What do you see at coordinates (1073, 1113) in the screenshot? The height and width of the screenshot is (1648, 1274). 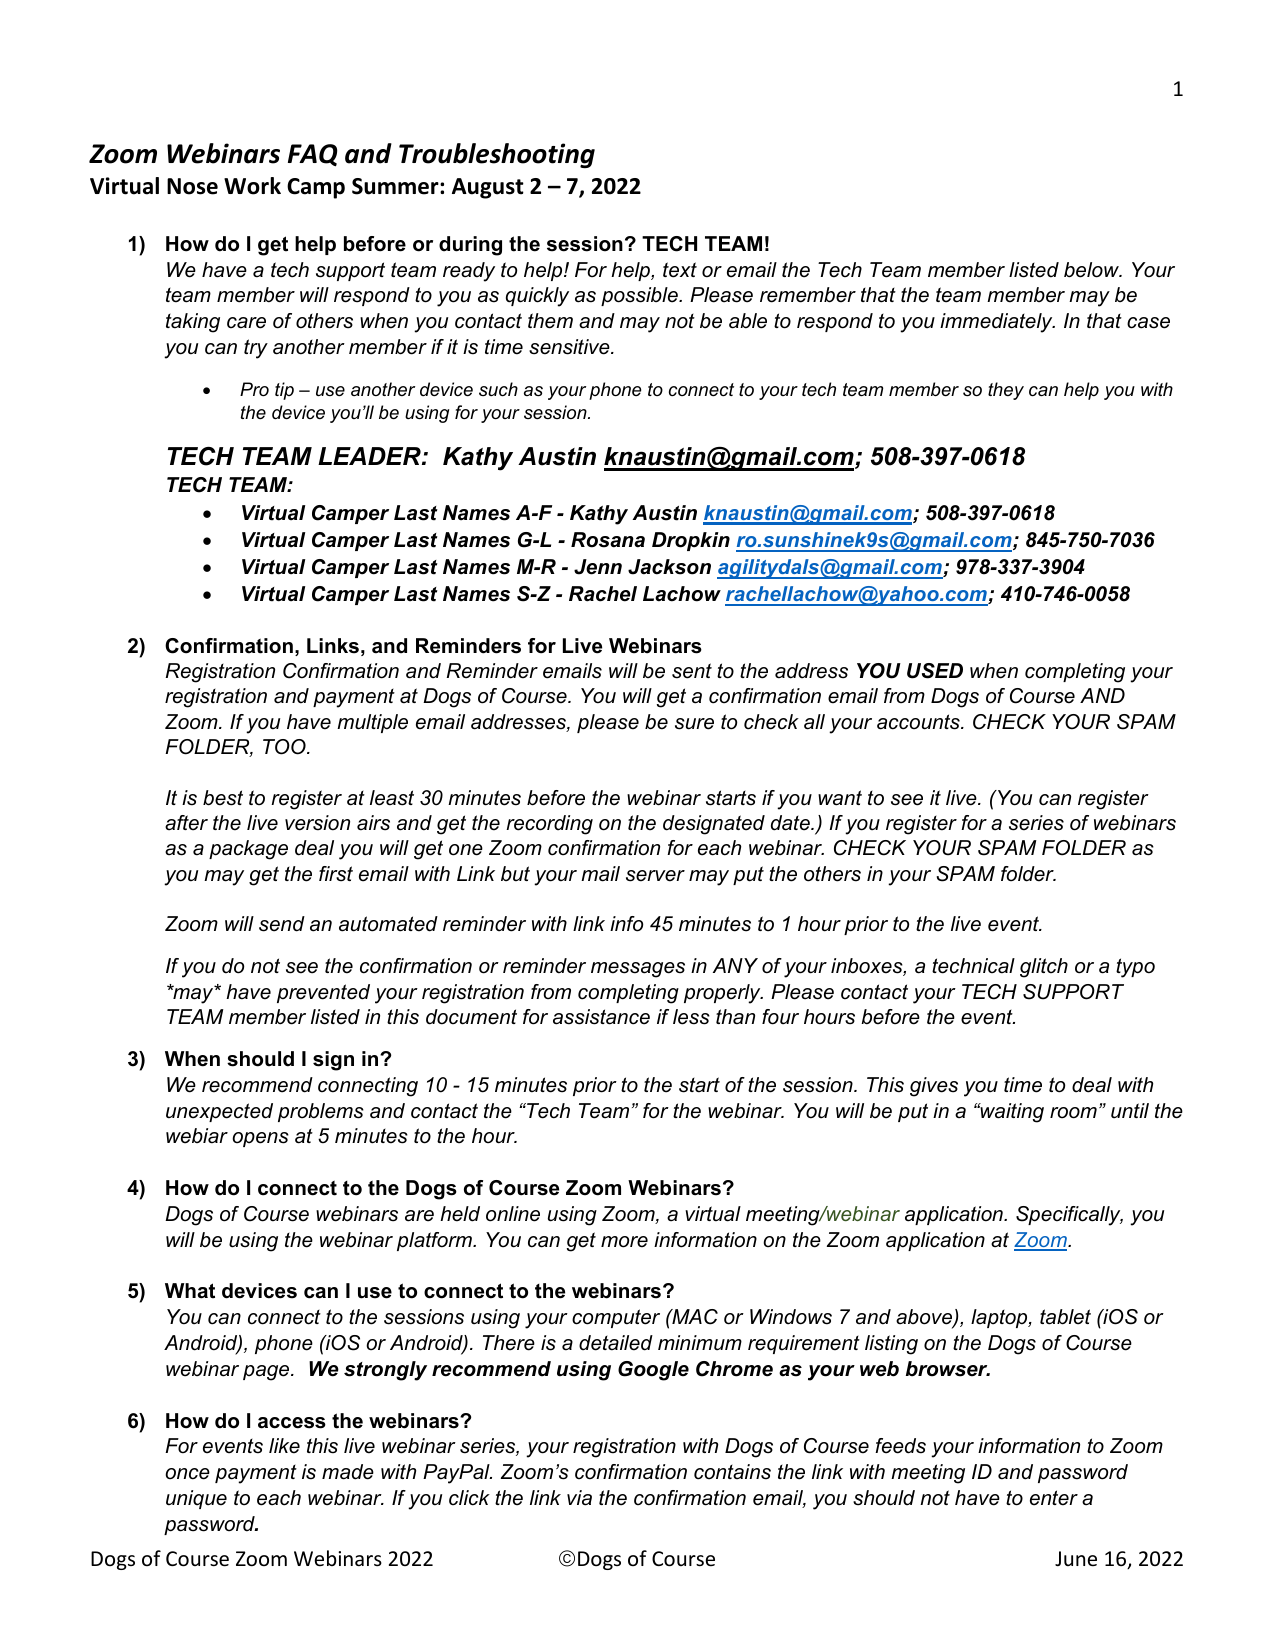 I see `room` at bounding box center [1073, 1113].
